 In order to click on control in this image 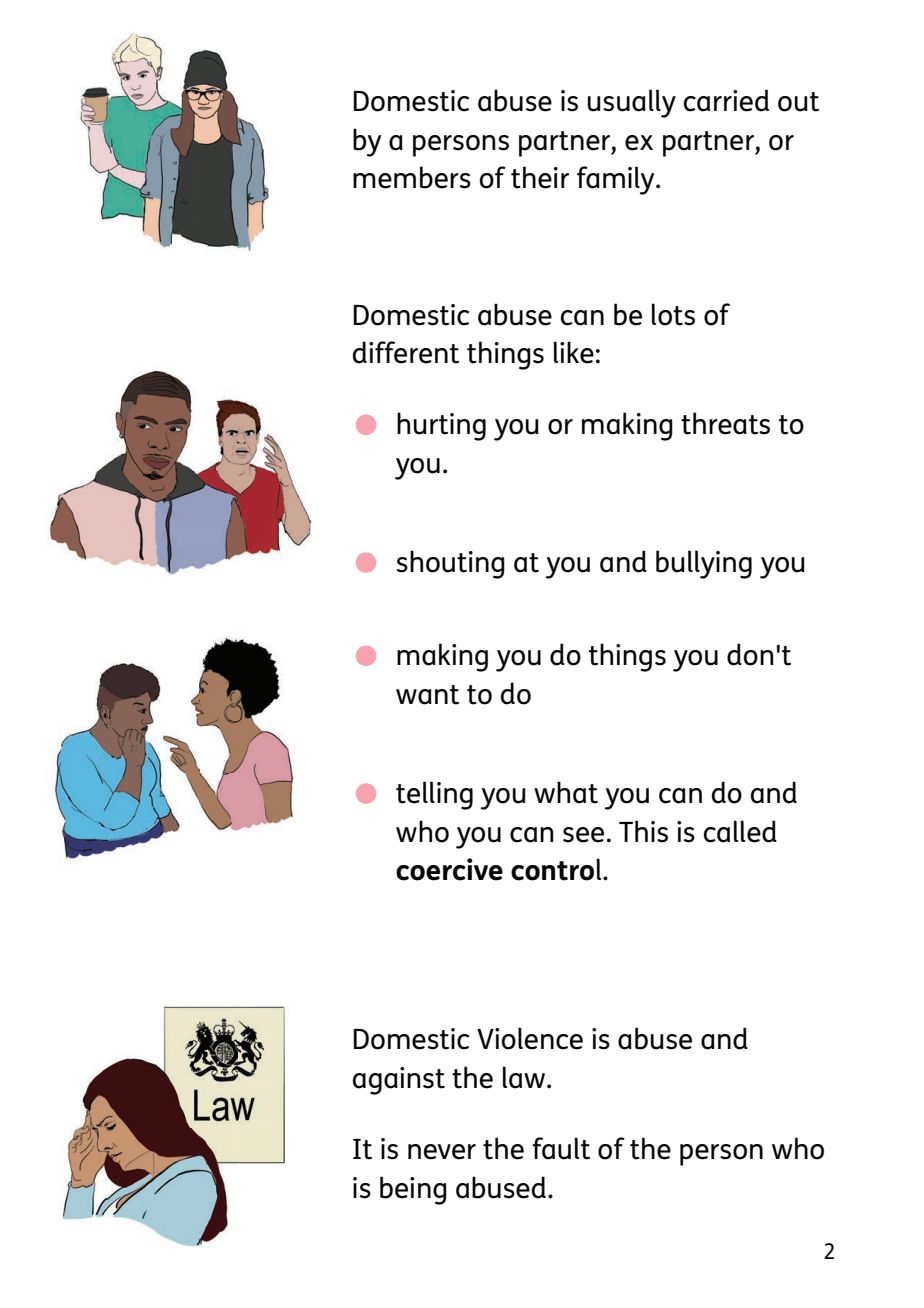, I will do `click(557, 869)`.
